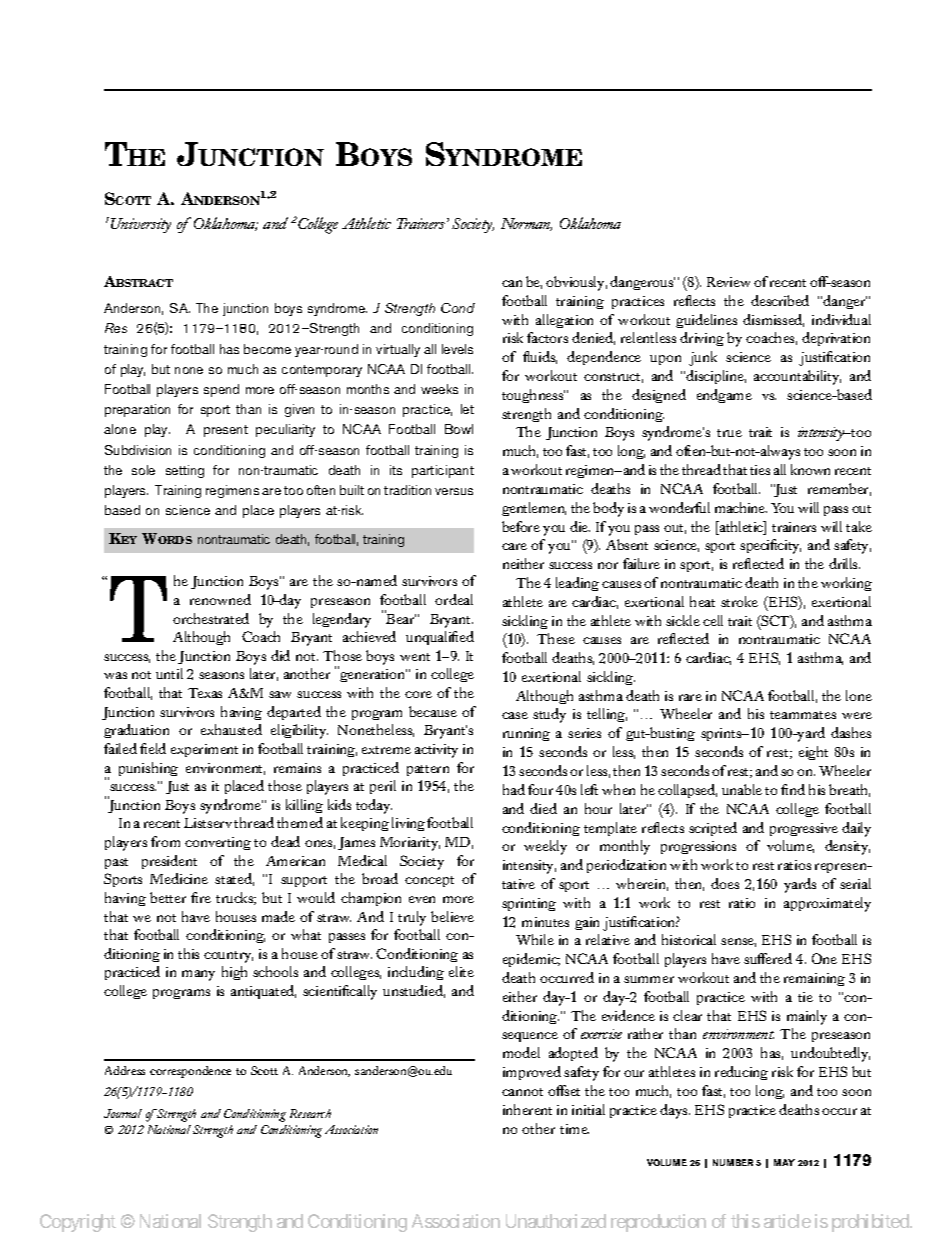  I want to click on teammates, so click(803, 715).
